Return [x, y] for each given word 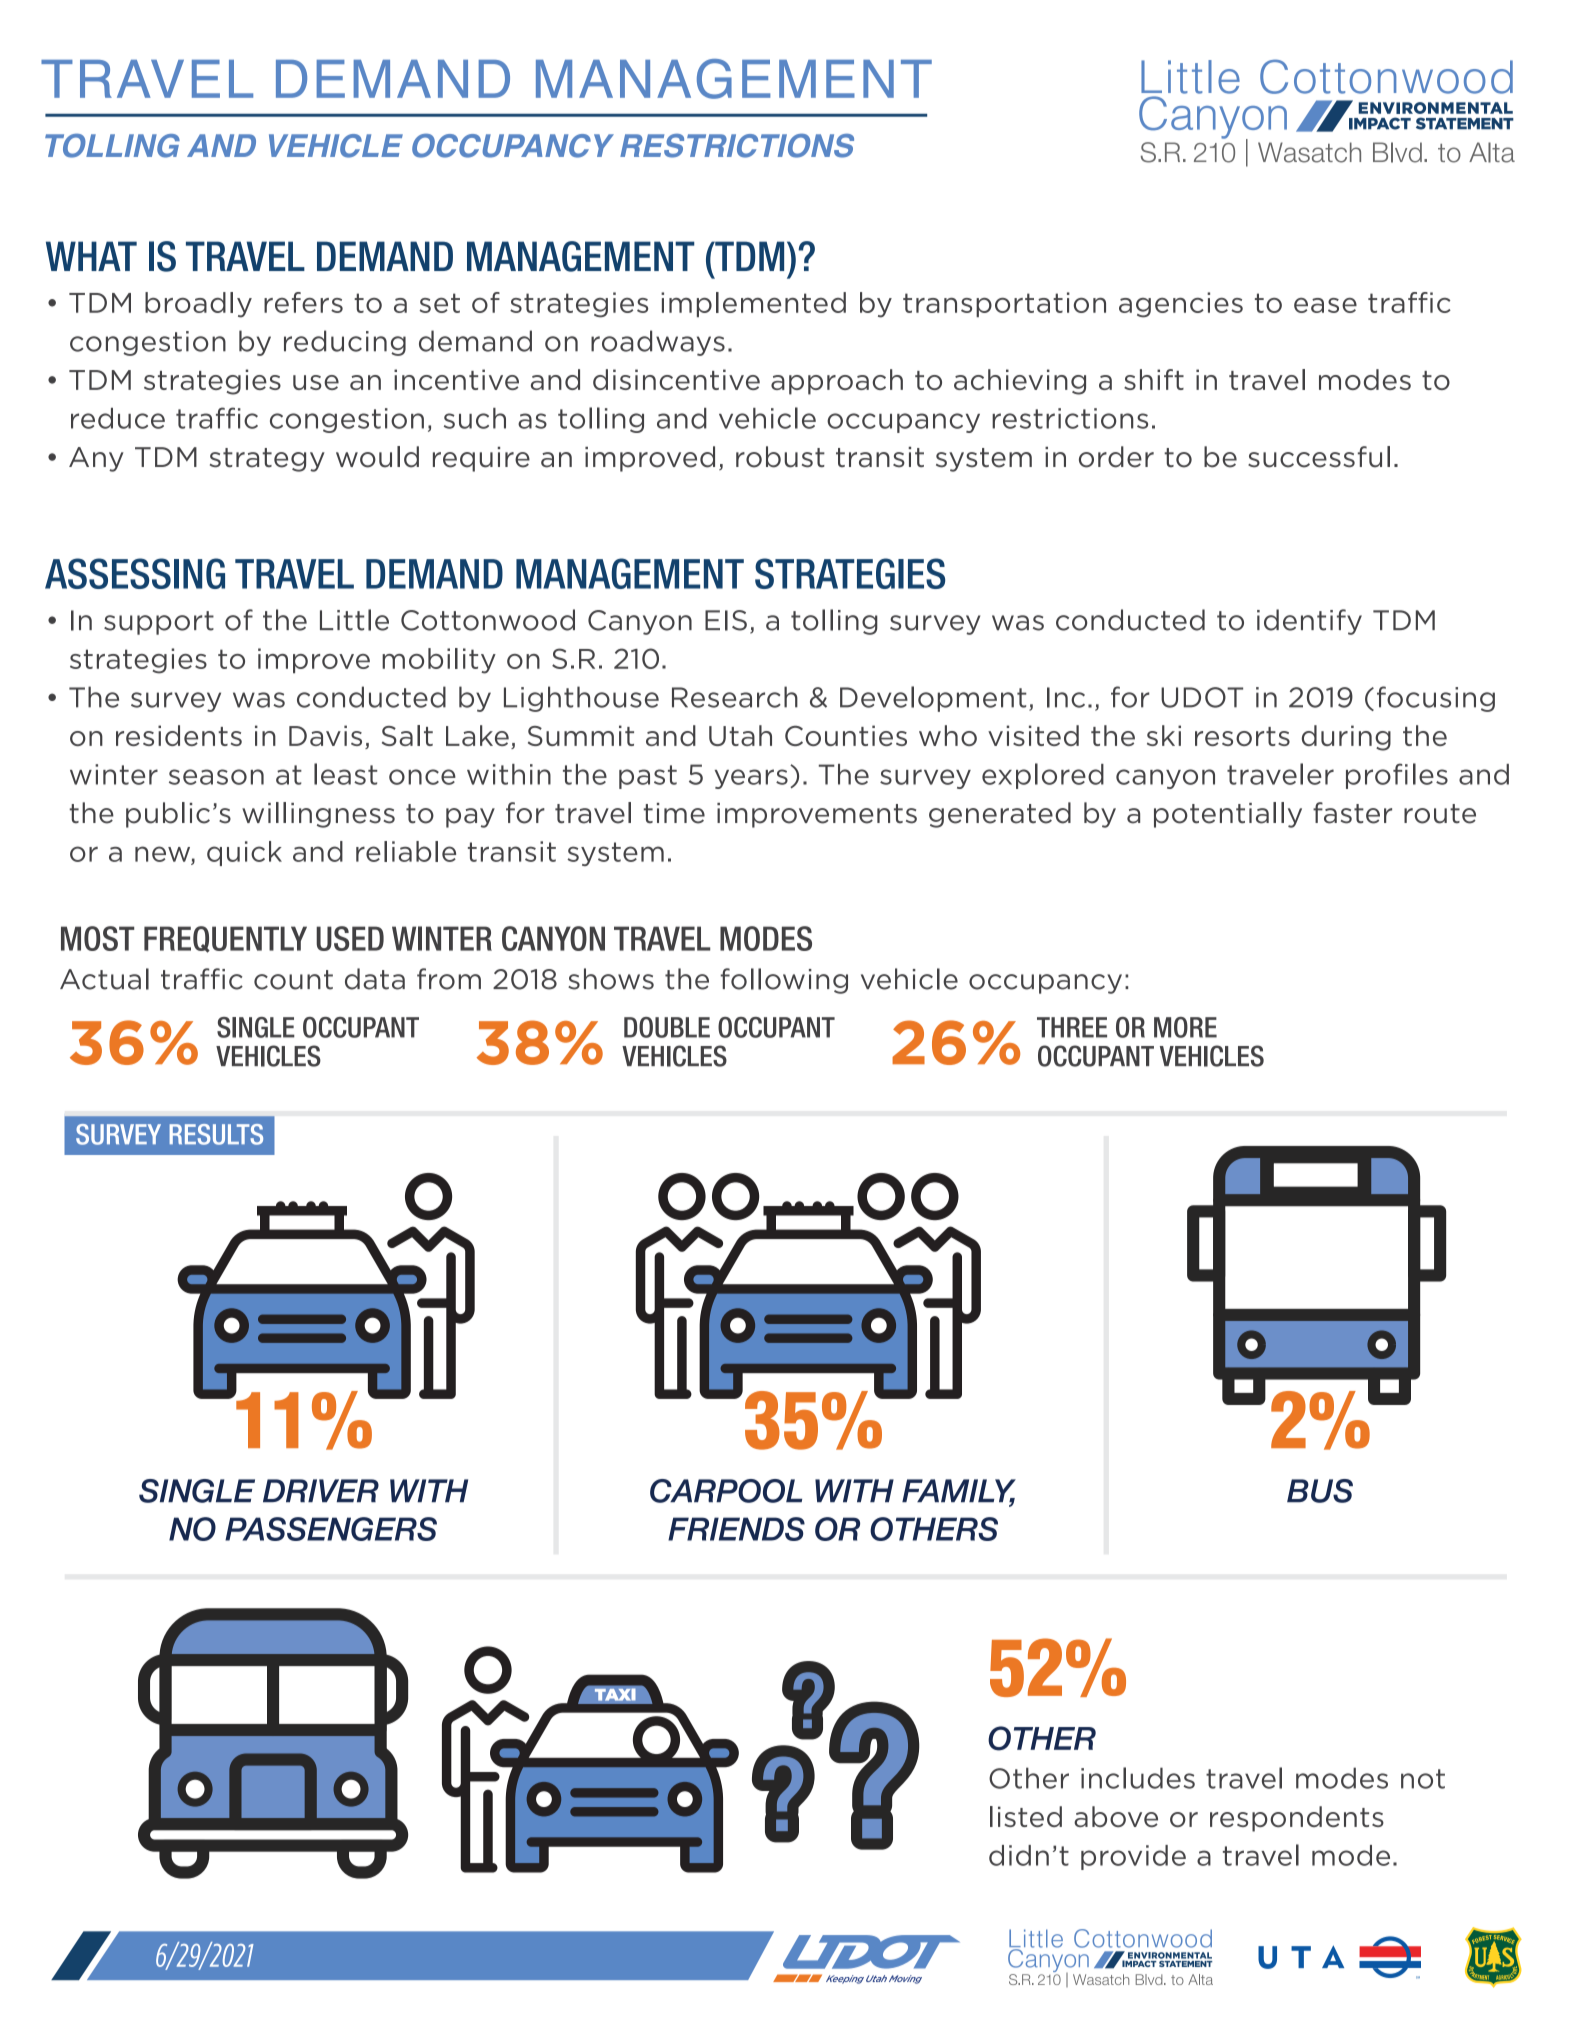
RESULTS [216, 1134]
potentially [1228, 815]
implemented [753, 304]
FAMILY [959, 1492]
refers [303, 302]
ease [1325, 305]
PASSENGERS [331, 1529]
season [216, 777]
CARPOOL [726, 1491]
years [751, 779]
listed [1026, 1816]
